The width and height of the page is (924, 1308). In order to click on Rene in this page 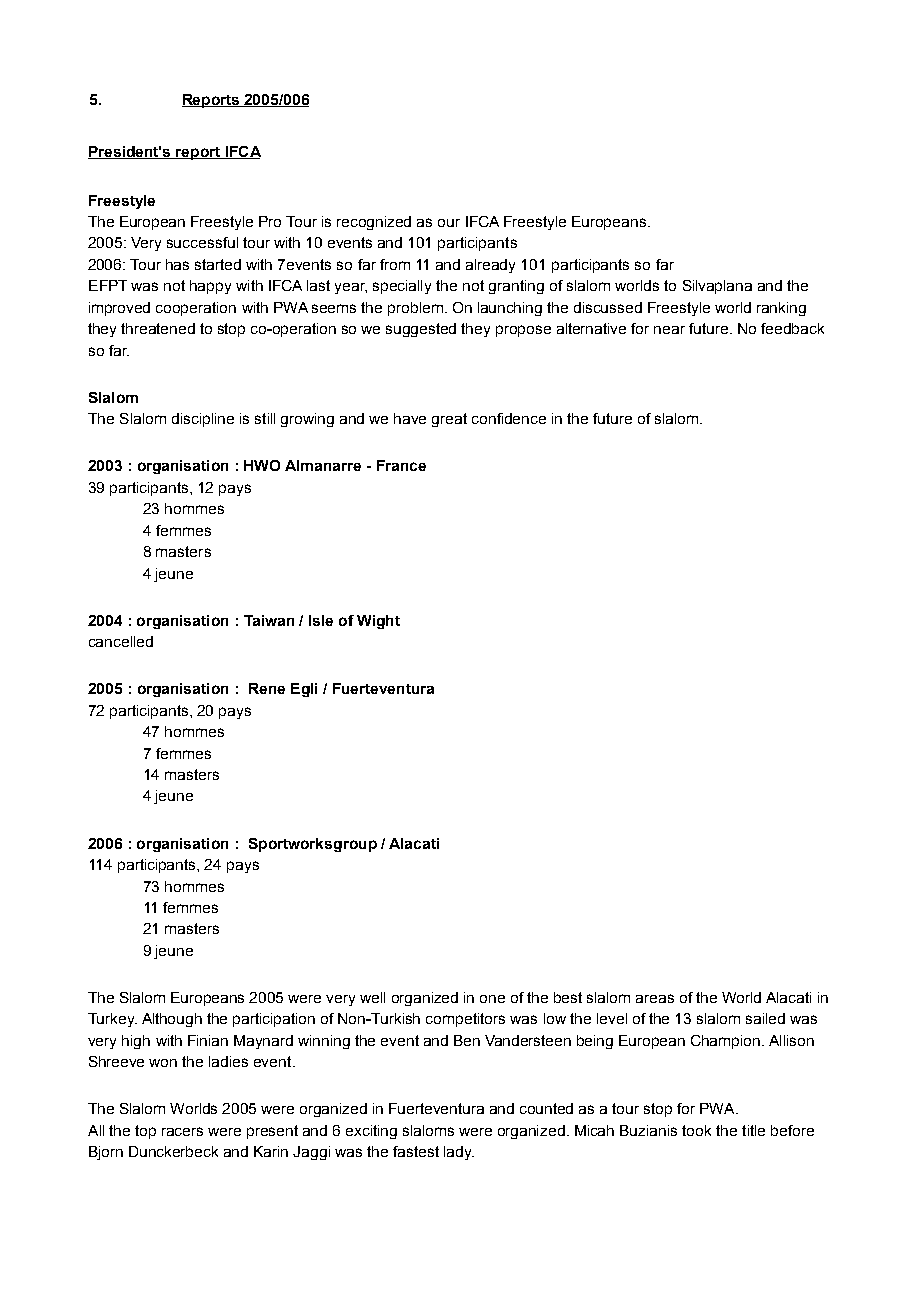, I will do `click(267, 688)`.
